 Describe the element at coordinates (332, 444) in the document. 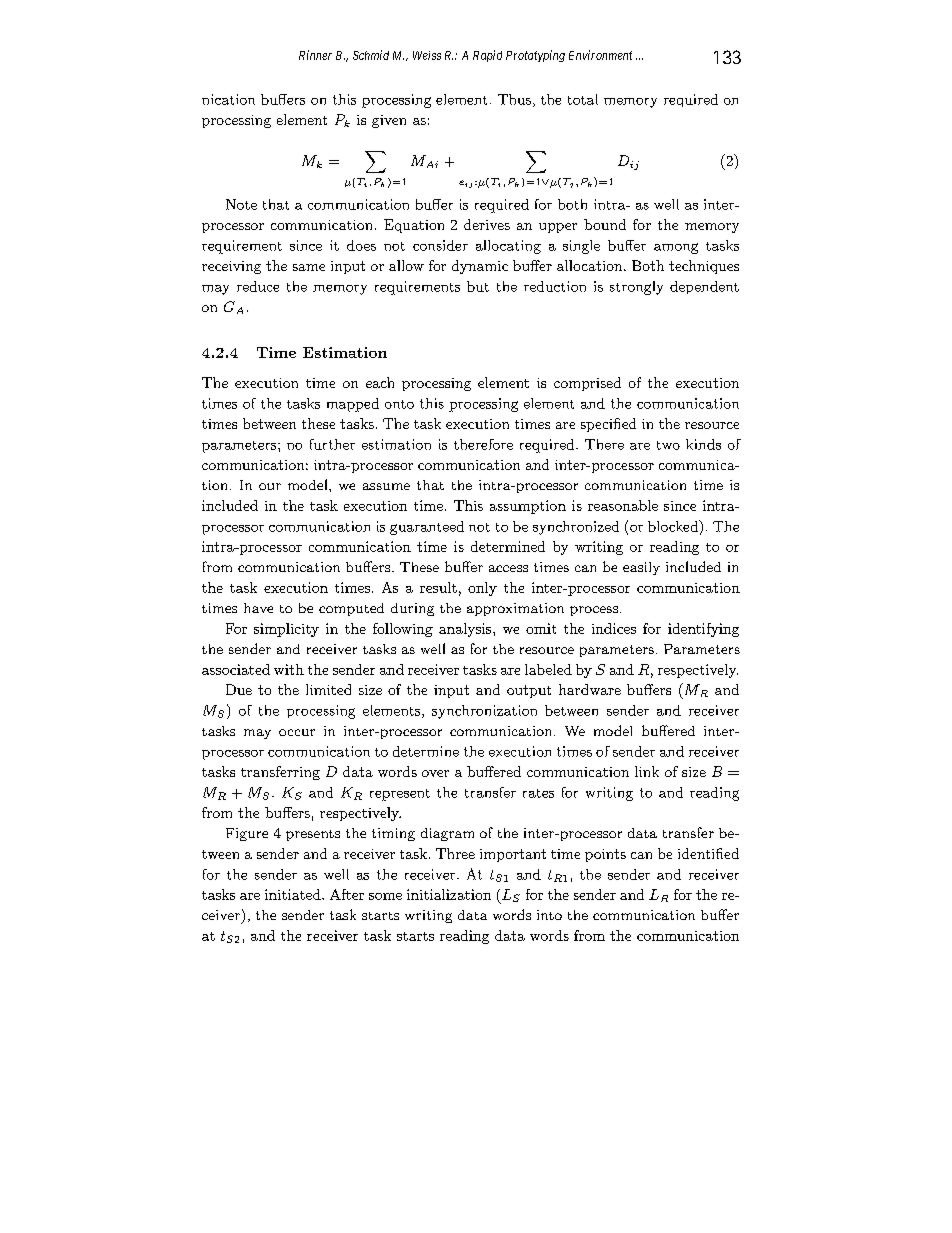

I see `further` at that location.
